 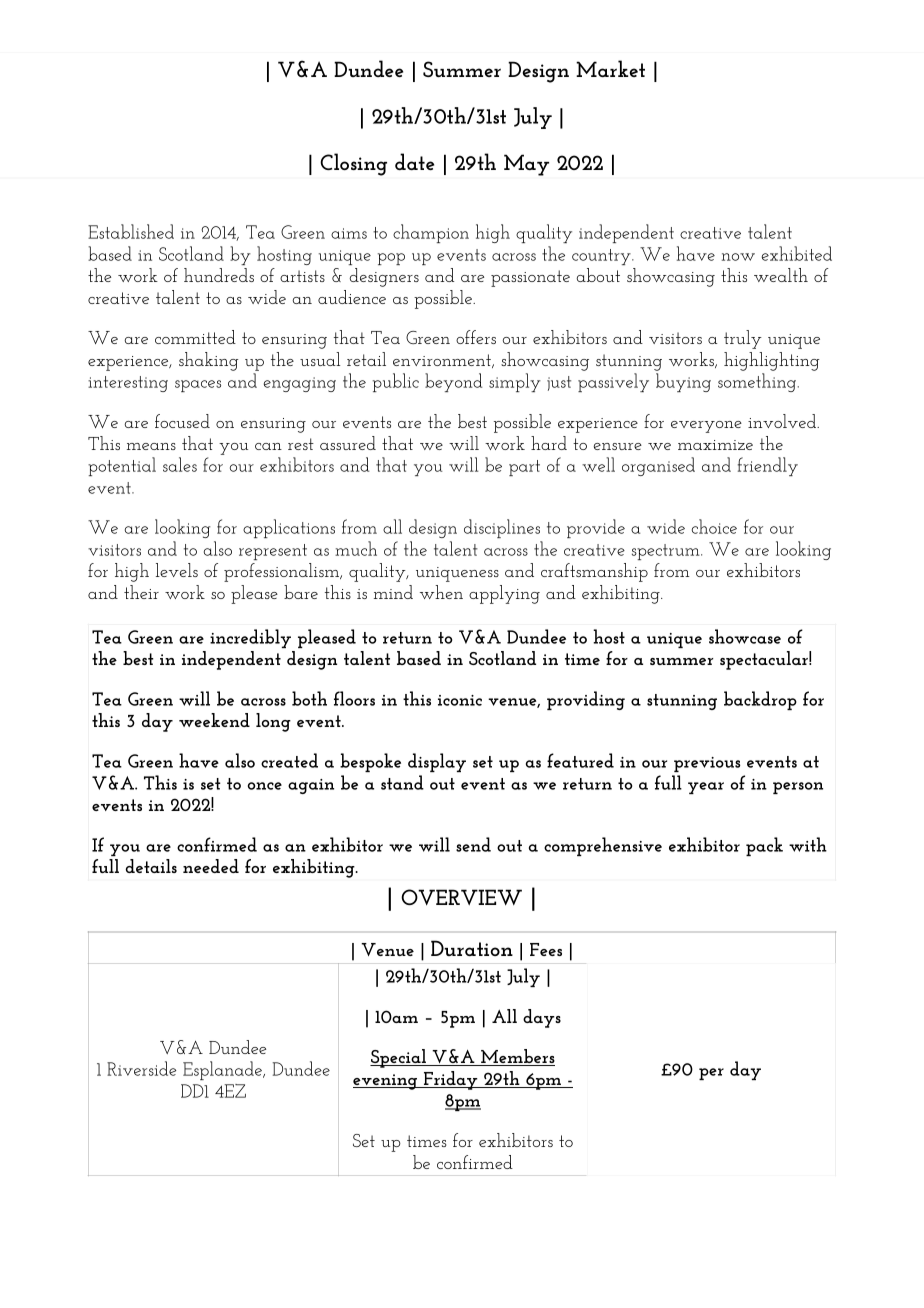 I want to click on send, so click(x=473, y=844).
